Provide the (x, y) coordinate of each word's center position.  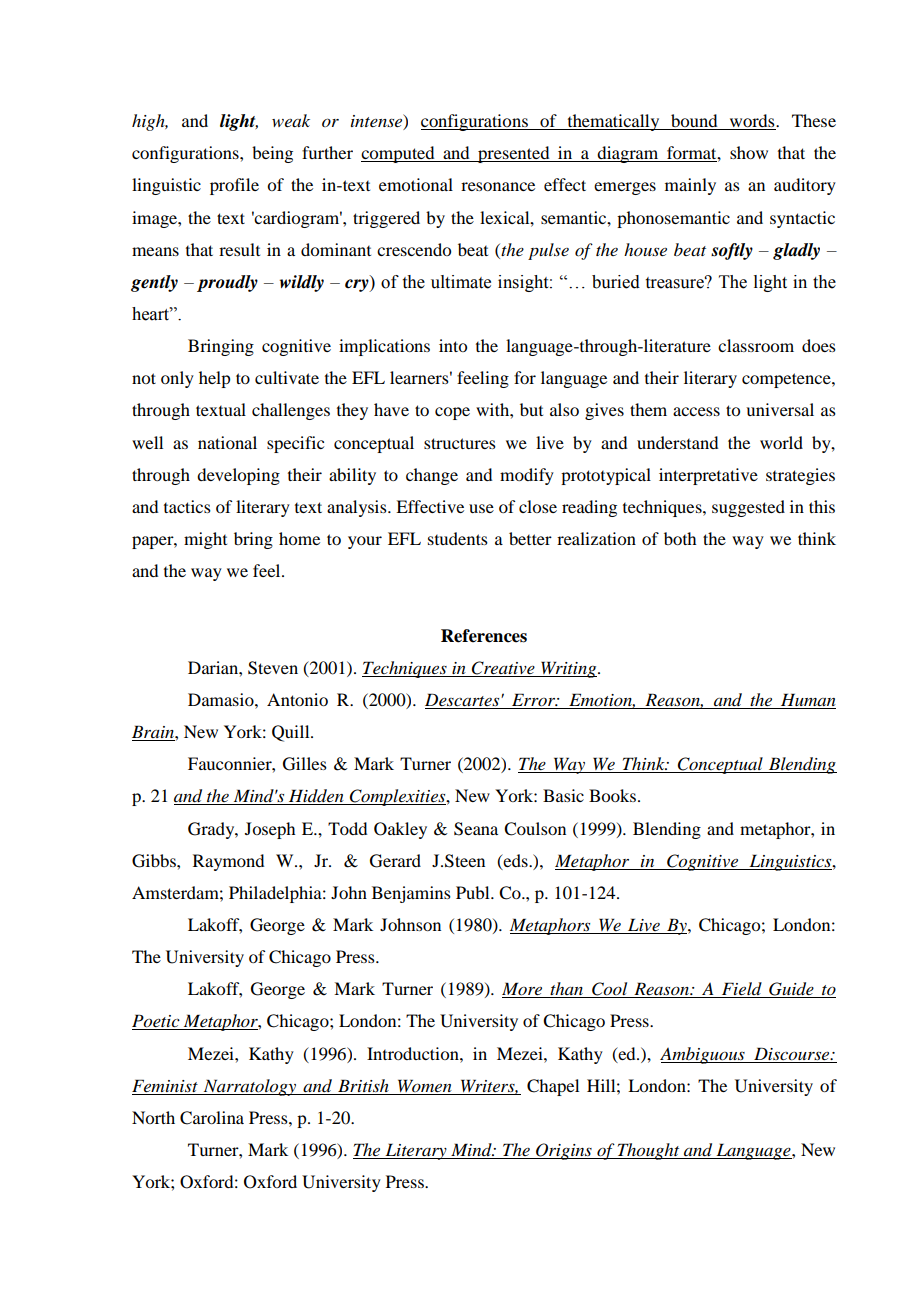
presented (514, 154)
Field (742, 990)
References (484, 636)
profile (234, 186)
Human (807, 701)
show (749, 152)
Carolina (212, 1118)
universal (780, 409)
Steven (273, 668)
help (214, 379)
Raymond (228, 862)
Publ (474, 892)
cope (452, 413)
